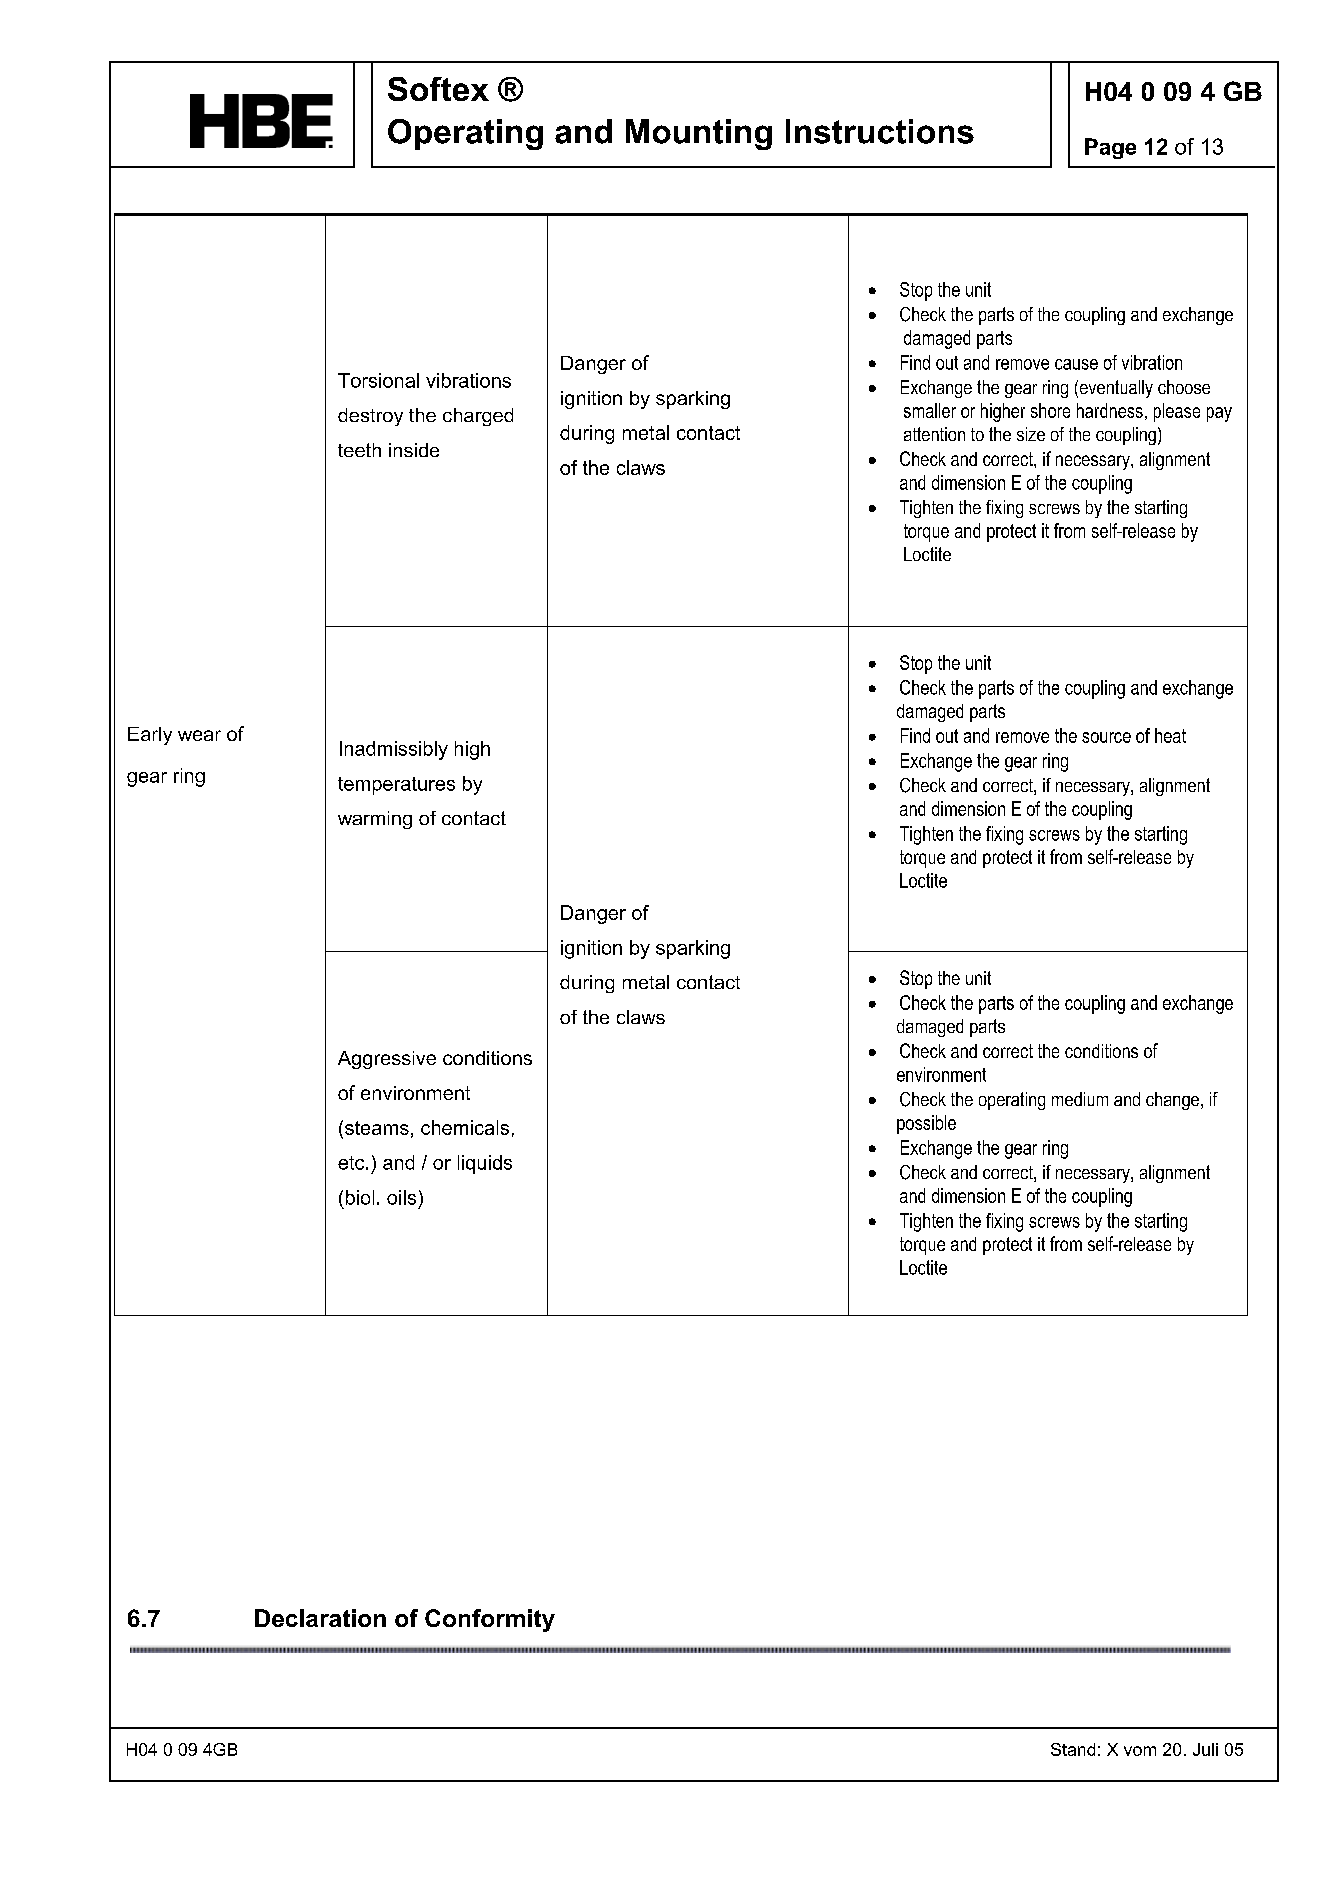  Describe the element at coordinates (320, 1618) in the screenshot. I see `Declaration` at that location.
